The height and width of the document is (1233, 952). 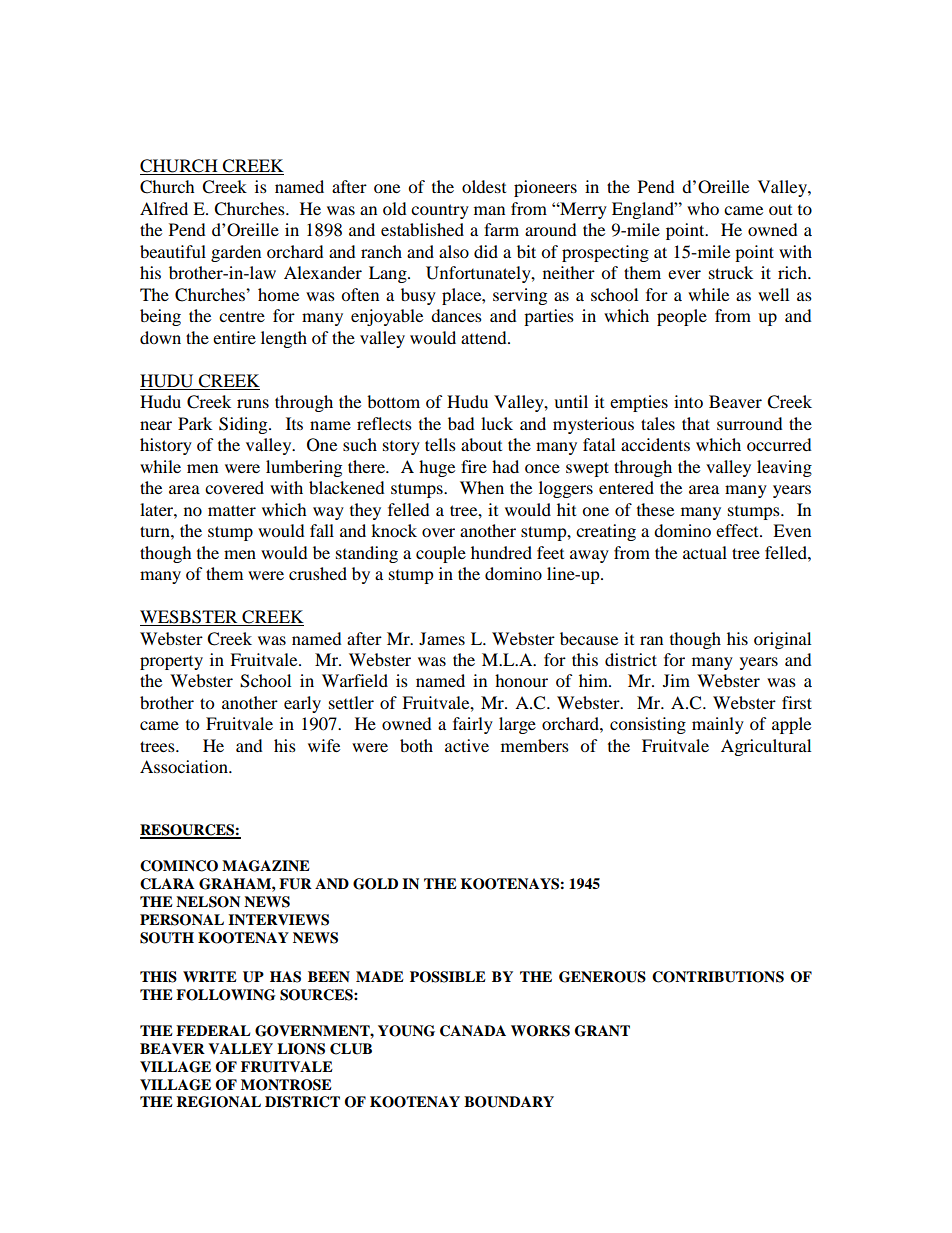 I want to click on BOUNDARY, so click(x=509, y=1102).
